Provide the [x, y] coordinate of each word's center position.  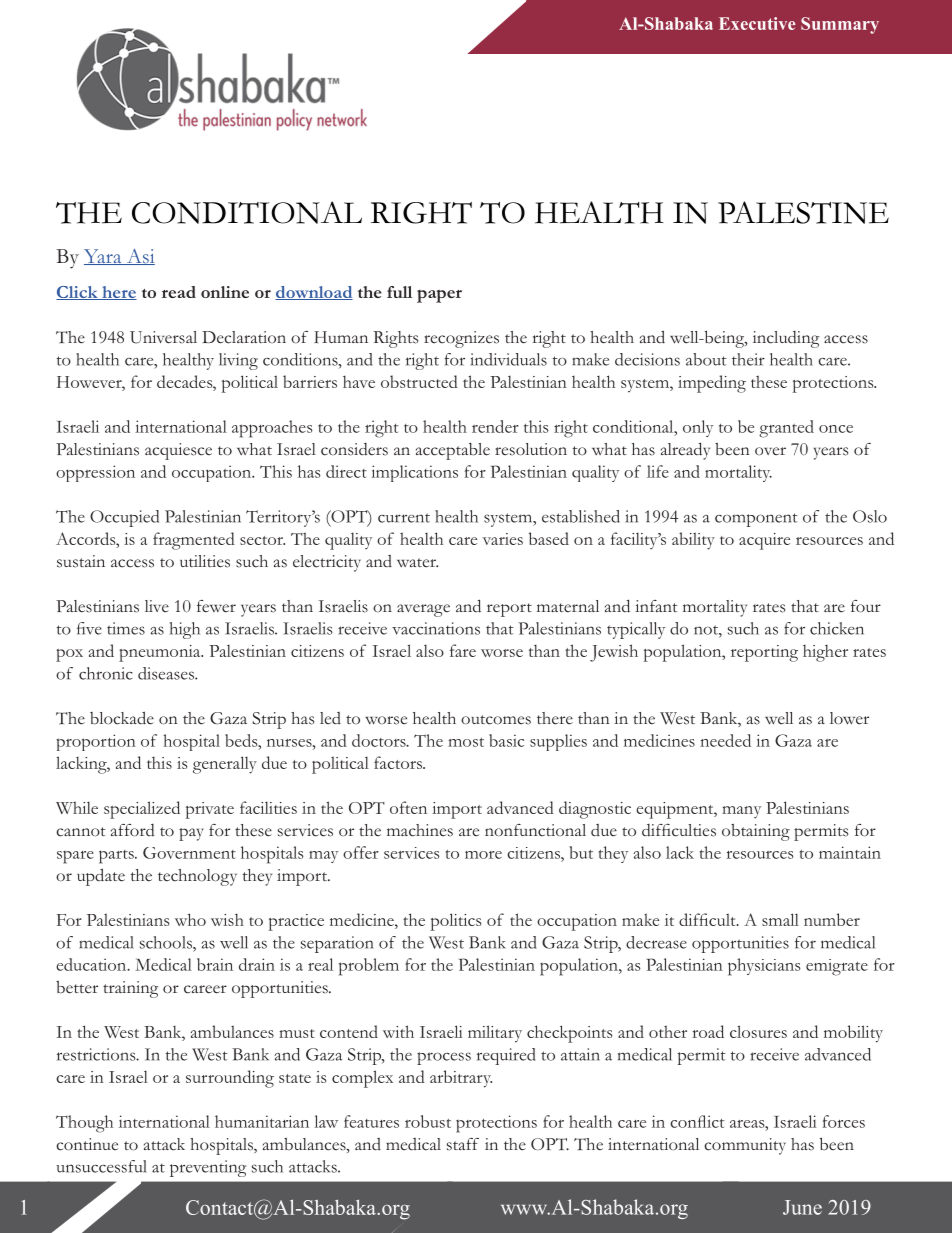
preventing [208, 1168]
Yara [104, 257]
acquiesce [178, 451]
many [741, 812]
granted [786, 429]
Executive [757, 23]
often [408, 807]
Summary [840, 25]
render [495, 426]
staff [463, 1144]
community [745, 1146]
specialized [142, 810]
